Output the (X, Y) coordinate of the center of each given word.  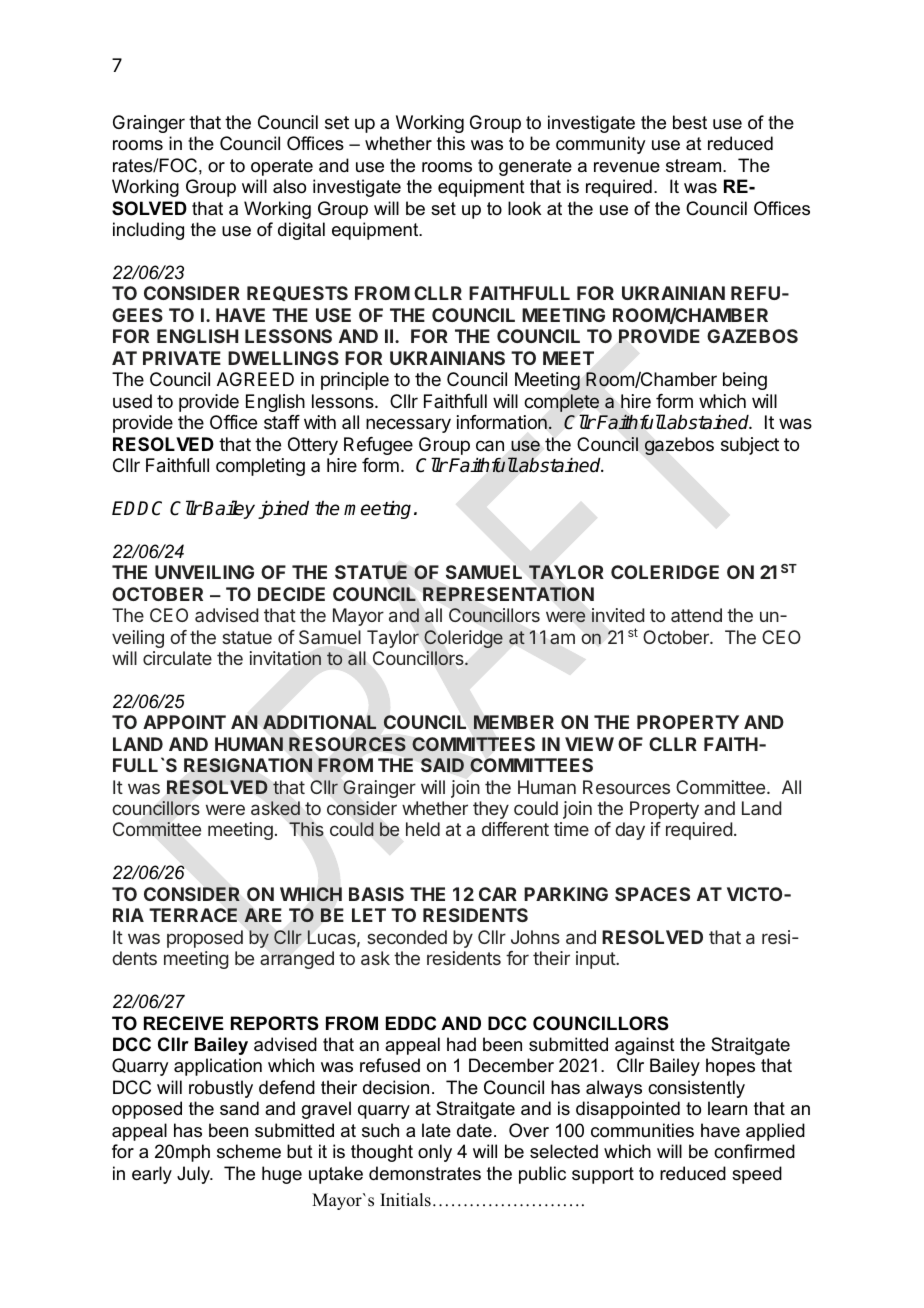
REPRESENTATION (508, 594)
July (195, 1175)
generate (535, 167)
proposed (205, 939)
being (745, 381)
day (630, 831)
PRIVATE (182, 358)
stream (695, 165)
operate (282, 167)
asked (275, 808)
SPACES (652, 894)
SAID (442, 765)
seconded (407, 937)
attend (696, 615)
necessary (408, 425)
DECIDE (291, 594)
